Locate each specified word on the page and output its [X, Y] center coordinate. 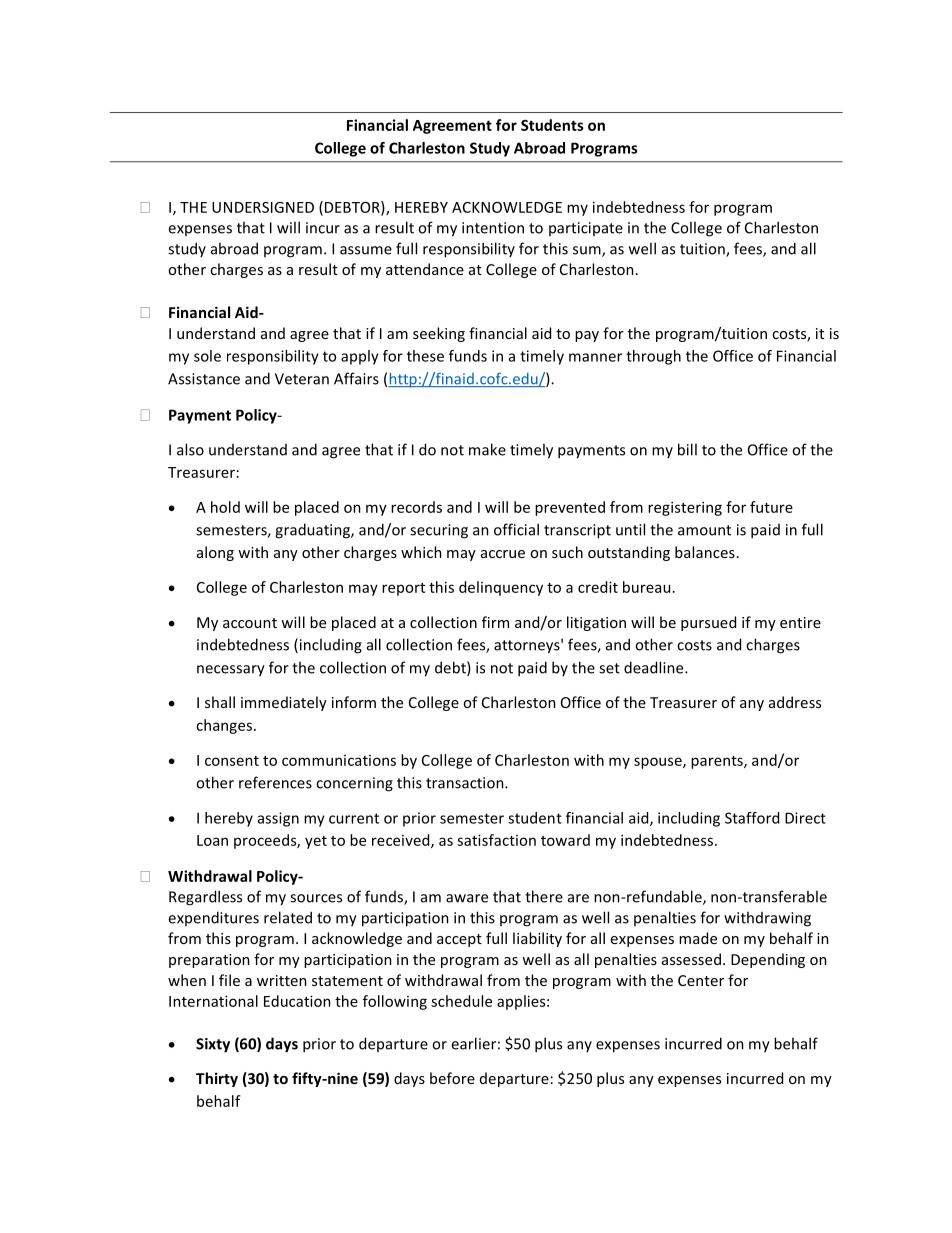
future [771, 507]
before [452, 1078]
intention [493, 228]
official [516, 529]
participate [586, 229]
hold [225, 507]
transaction [466, 783]
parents [718, 762]
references [275, 782]
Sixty [213, 1045]
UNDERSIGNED [263, 207]
